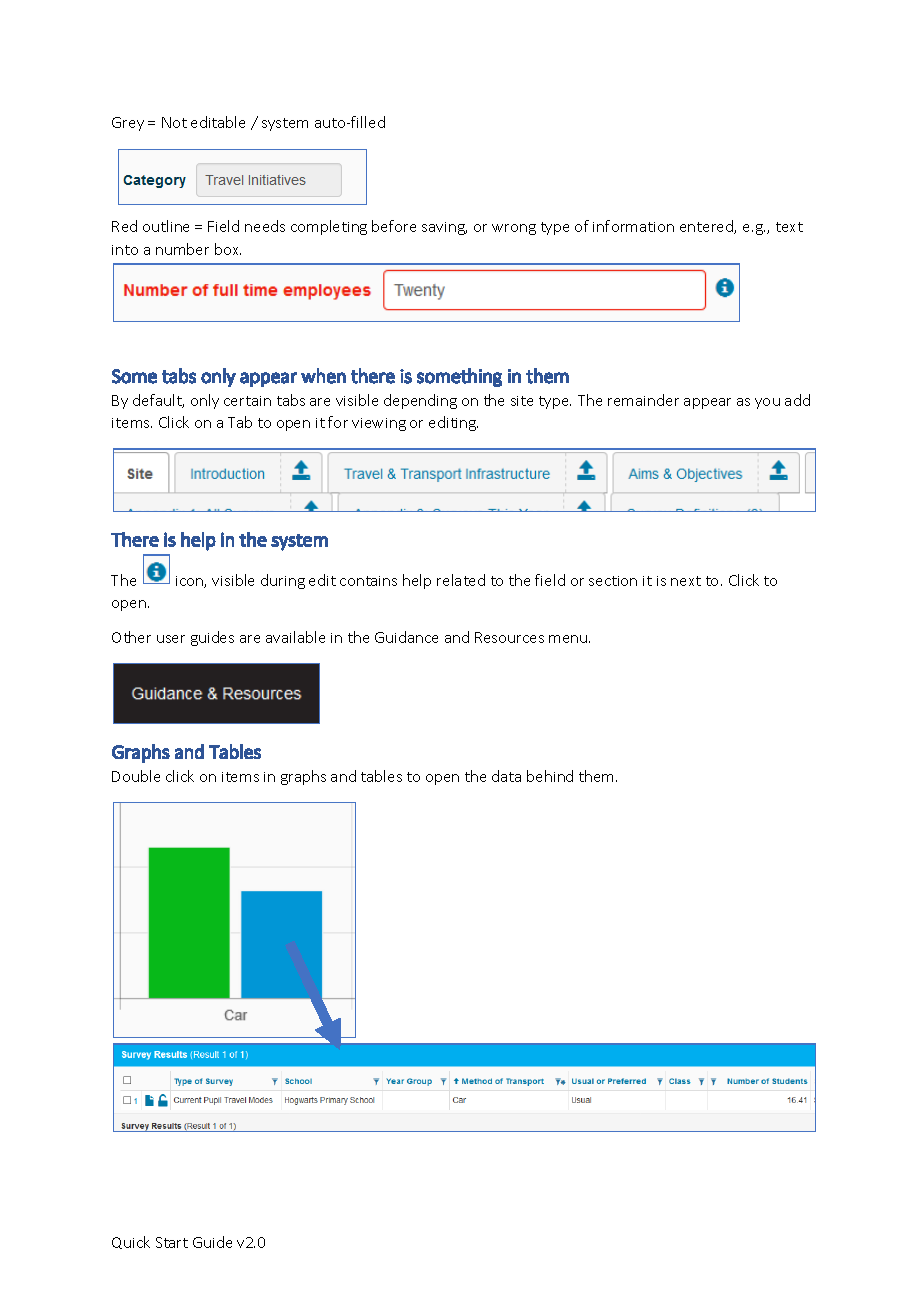 Image resolution: width=924 pixels, height=1308 pixels. Describe the element at coordinates (789, 227) in the screenshot. I see `text` at that location.
